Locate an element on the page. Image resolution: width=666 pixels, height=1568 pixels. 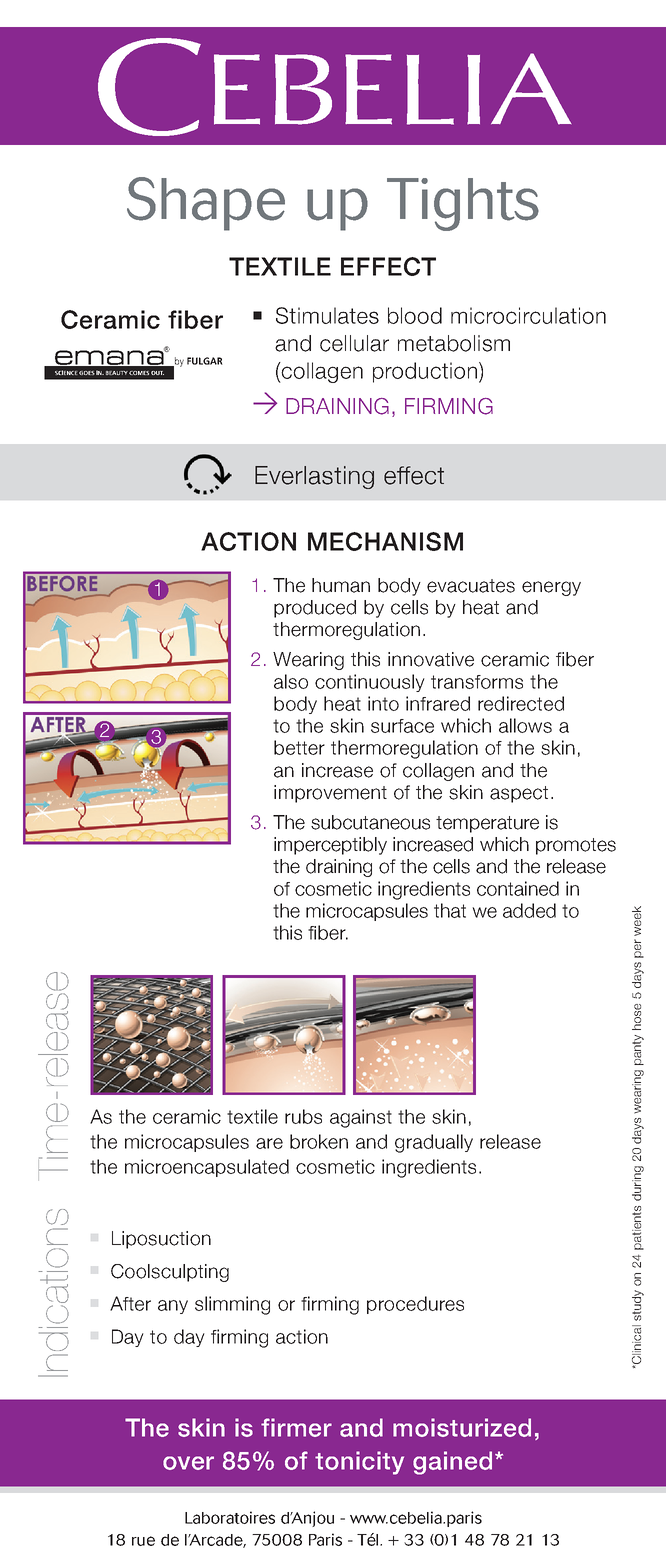
microcirculation is located at coordinates (528, 315).
